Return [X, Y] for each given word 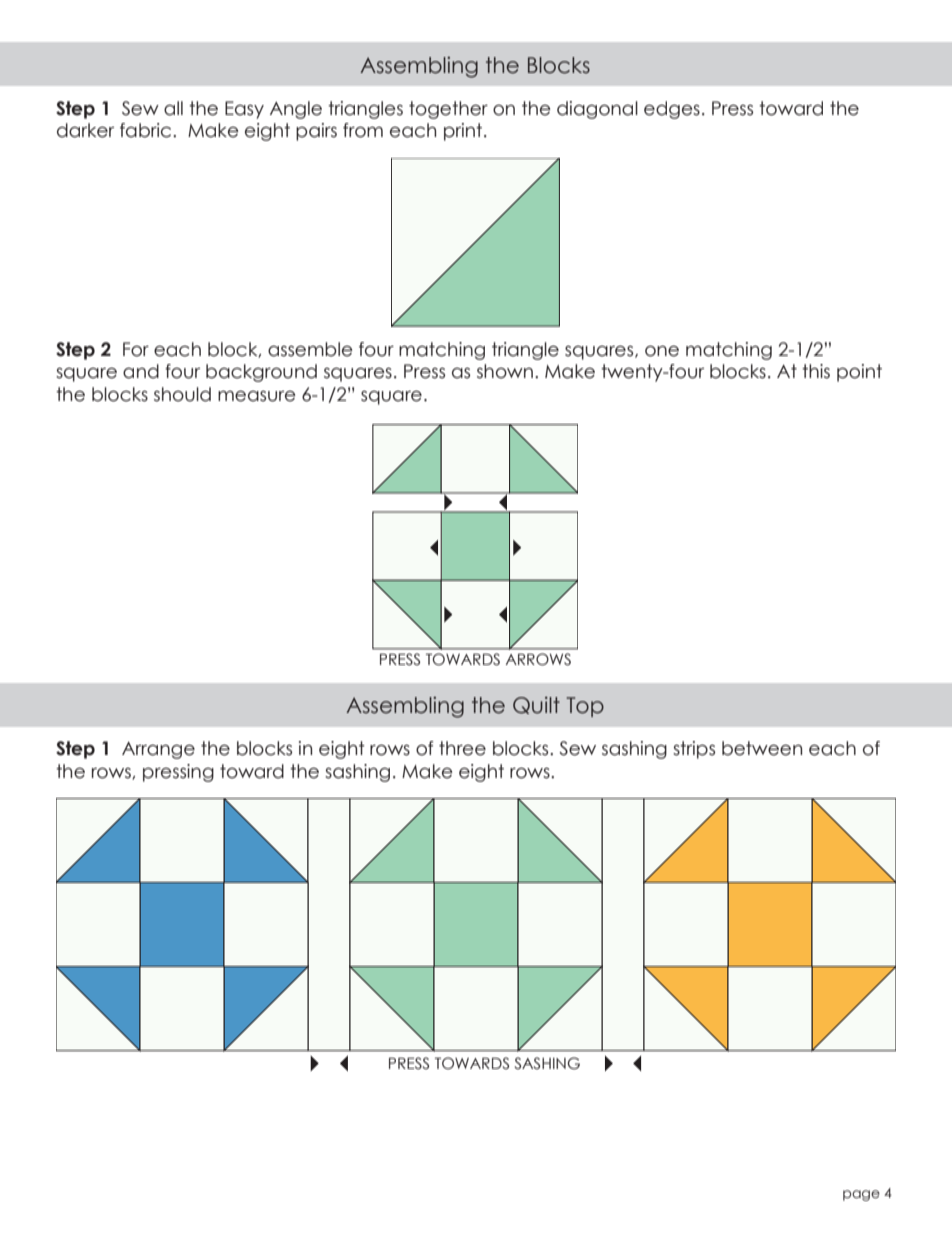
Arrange [158, 750]
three [462, 748]
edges [672, 110]
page [861, 1195]
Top [585, 707]
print [464, 132]
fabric [147, 130]
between [762, 748]
